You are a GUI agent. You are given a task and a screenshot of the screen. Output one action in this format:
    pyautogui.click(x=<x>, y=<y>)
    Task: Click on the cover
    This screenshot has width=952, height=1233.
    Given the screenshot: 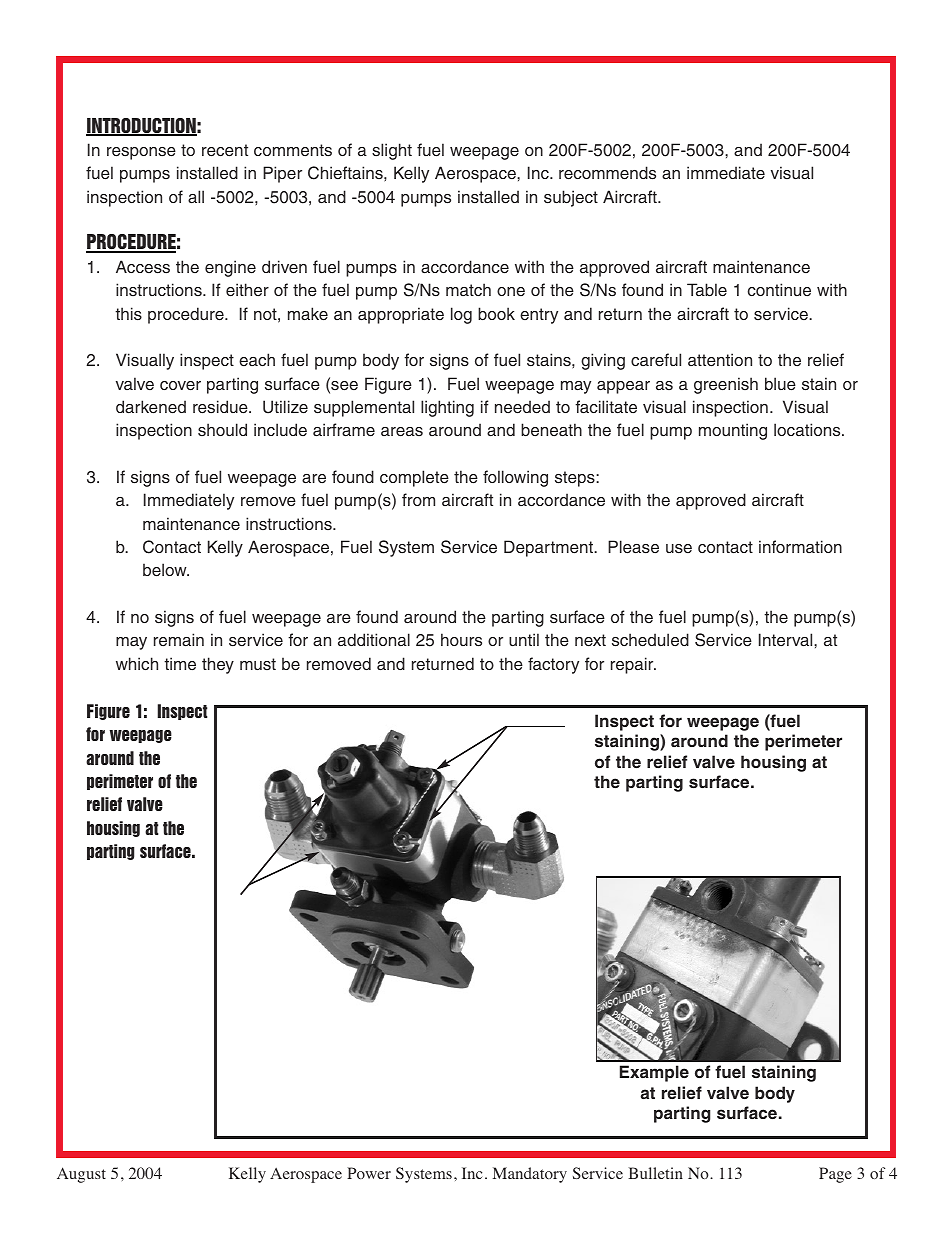 What is the action you would take?
    pyautogui.click(x=180, y=386)
